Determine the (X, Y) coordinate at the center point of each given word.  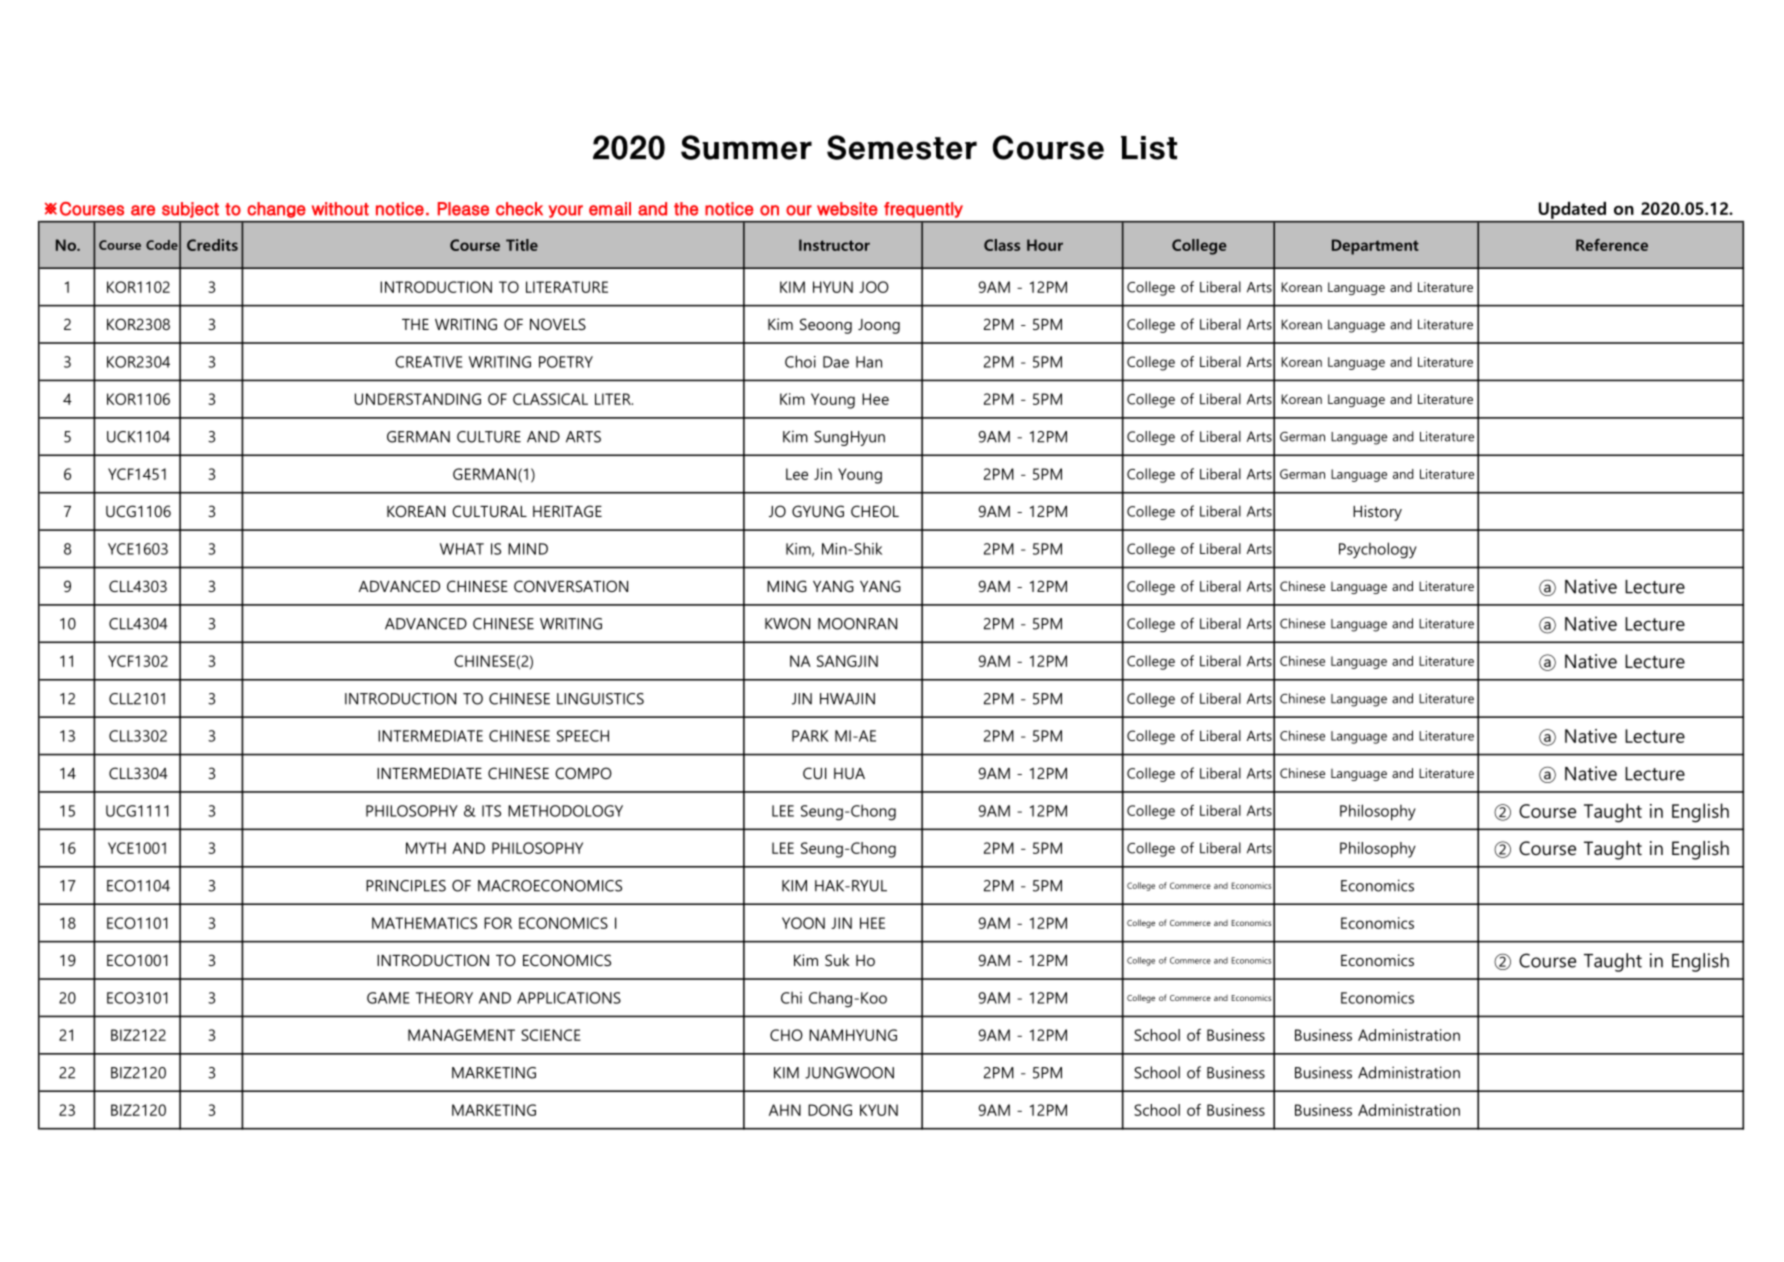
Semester (902, 147)
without (340, 209)
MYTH (426, 848)
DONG (830, 1110)
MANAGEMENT (461, 1035)
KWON (787, 624)
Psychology (1378, 550)
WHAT (462, 549)
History (1377, 513)
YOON (803, 923)
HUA (849, 773)
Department (1375, 247)
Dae (836, 362)
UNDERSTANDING (418, 399)
